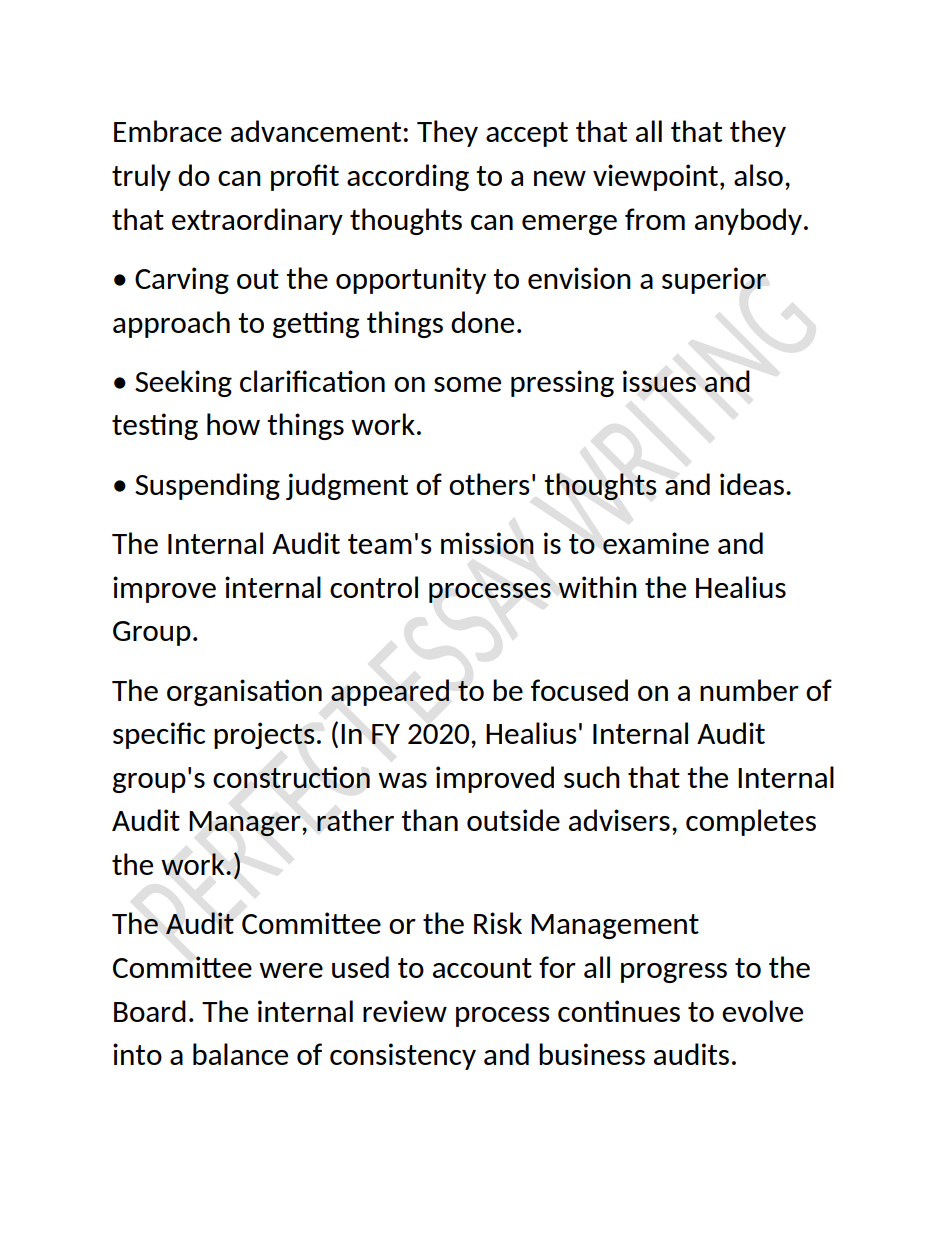 Image resolution: width=952 pixels, height=1233 pixels. Describe the element at coordinates (657, 177) in the screenshot. I see `viewpoint` at that location.
